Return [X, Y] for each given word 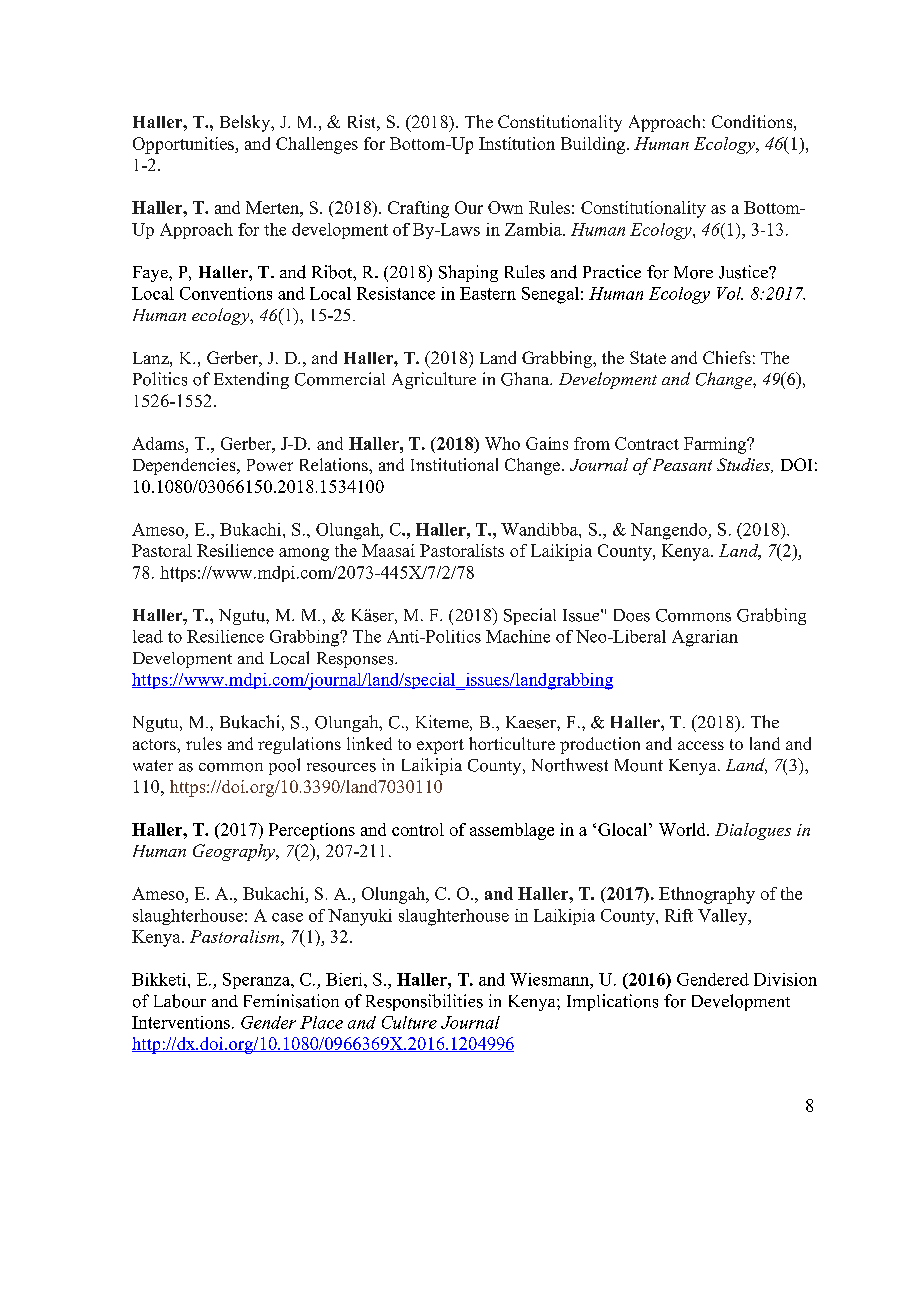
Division [785, 979]
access [701, 745]
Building [594, 145]
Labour [180, 1001]
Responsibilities [424, 1002]
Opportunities [184, 145]
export [440, 746]
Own [505, 207]
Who [502, 443]
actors [155, 744]
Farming [716, 445]
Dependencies [185, 466]
